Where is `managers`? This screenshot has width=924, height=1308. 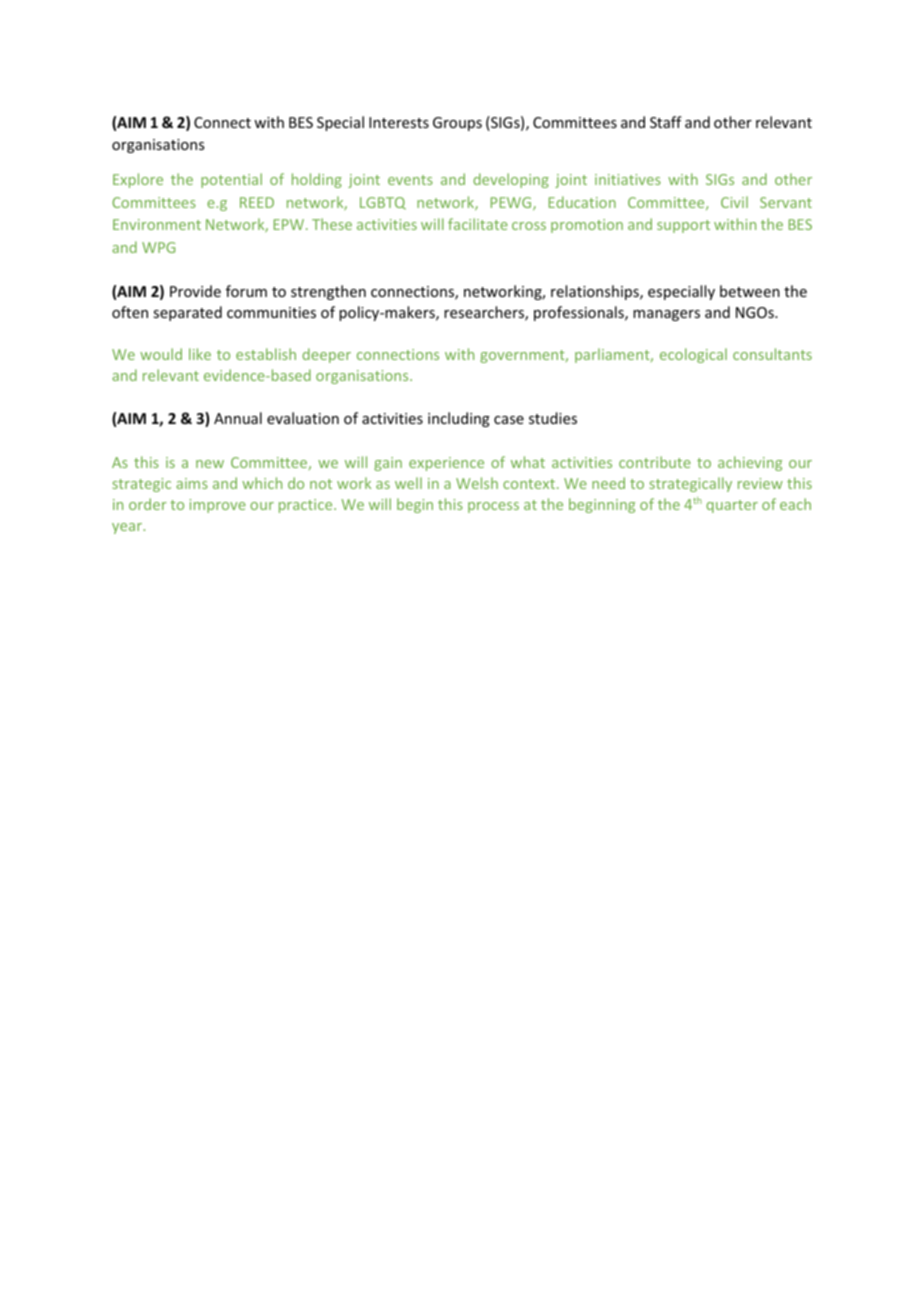 managers is located at coordinates (666, 315).
